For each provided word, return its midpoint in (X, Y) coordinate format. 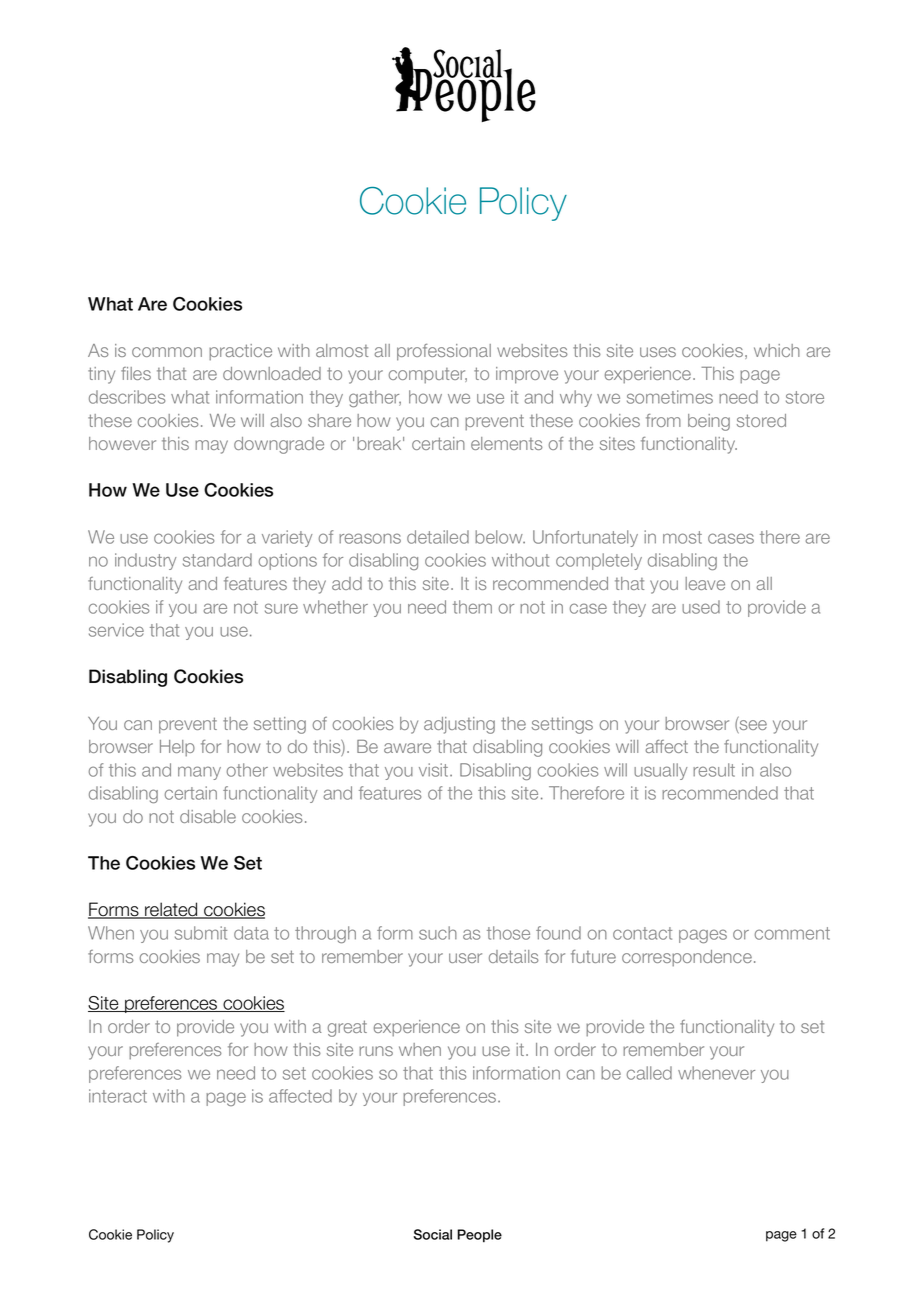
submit (201, 933)
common (167, 352)
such (438, 933)
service (116, 630)
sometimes (670, 397)
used (701, 607)
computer (428, 376)
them (472, 607)
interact (118, 1096)
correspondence (687, 958)
